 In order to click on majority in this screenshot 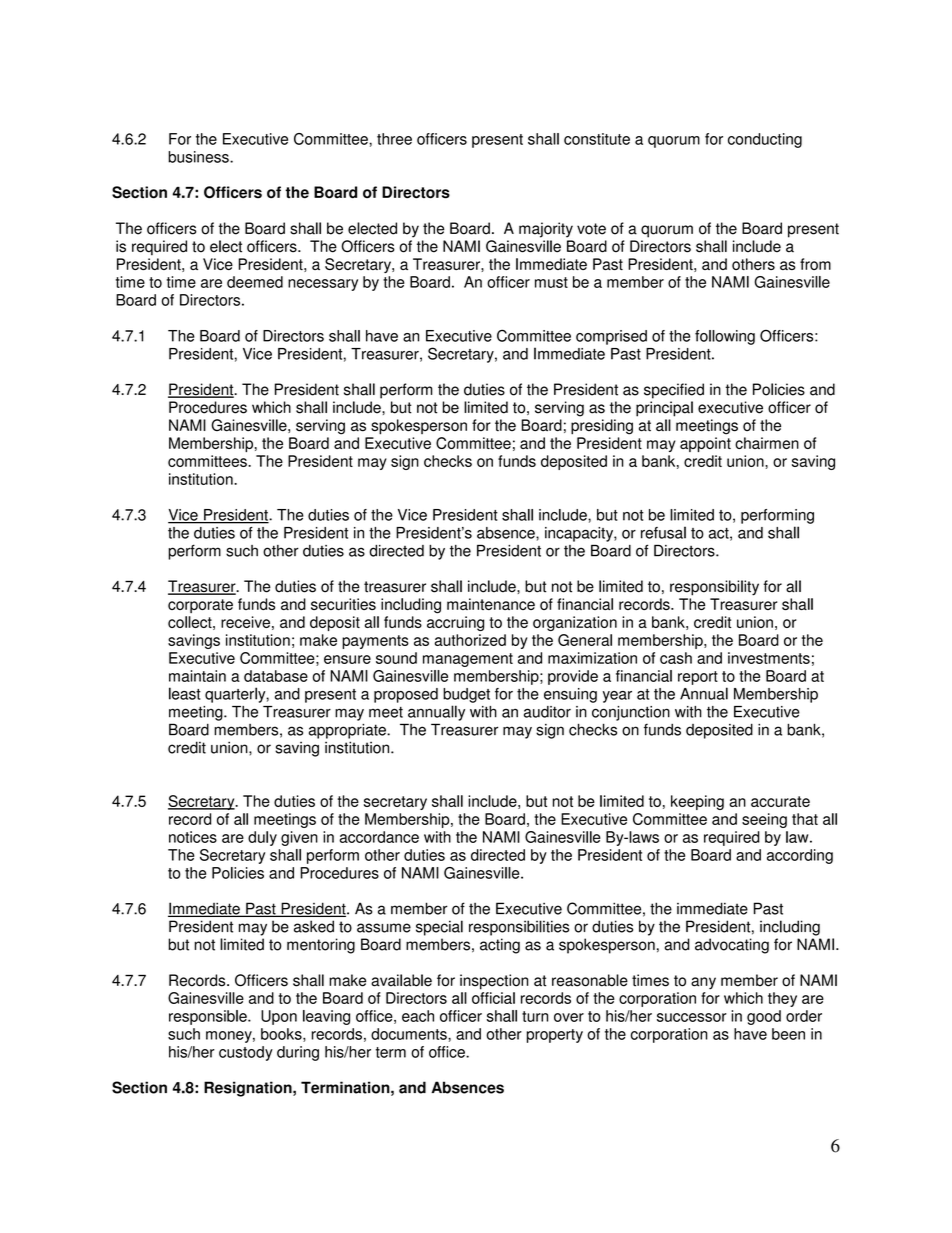, I will do `click(546, 230)`.
